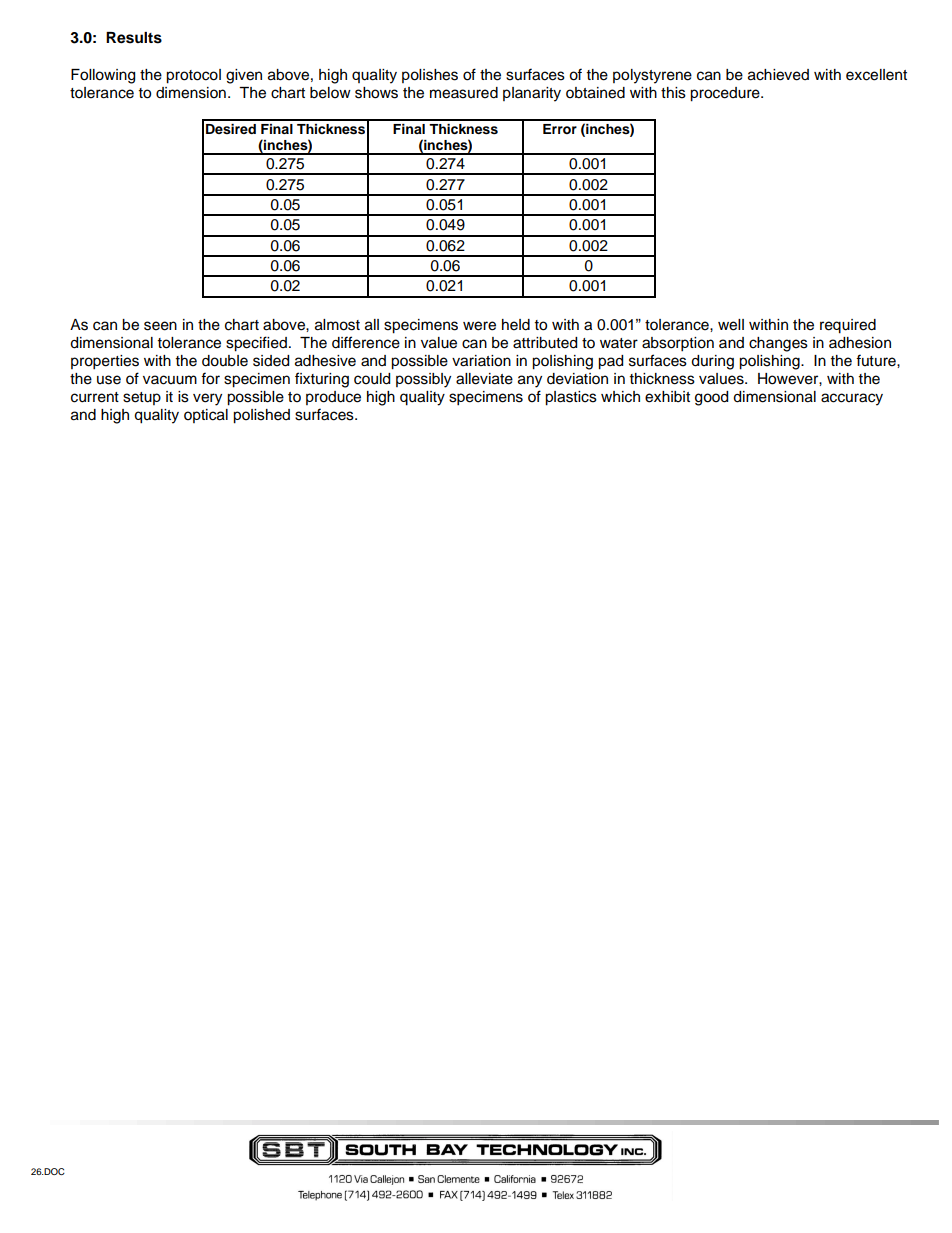 The image size is (952, 1233). Describe the element at coordinates (852, 399) in the document. I see `accuracy` at that location.
